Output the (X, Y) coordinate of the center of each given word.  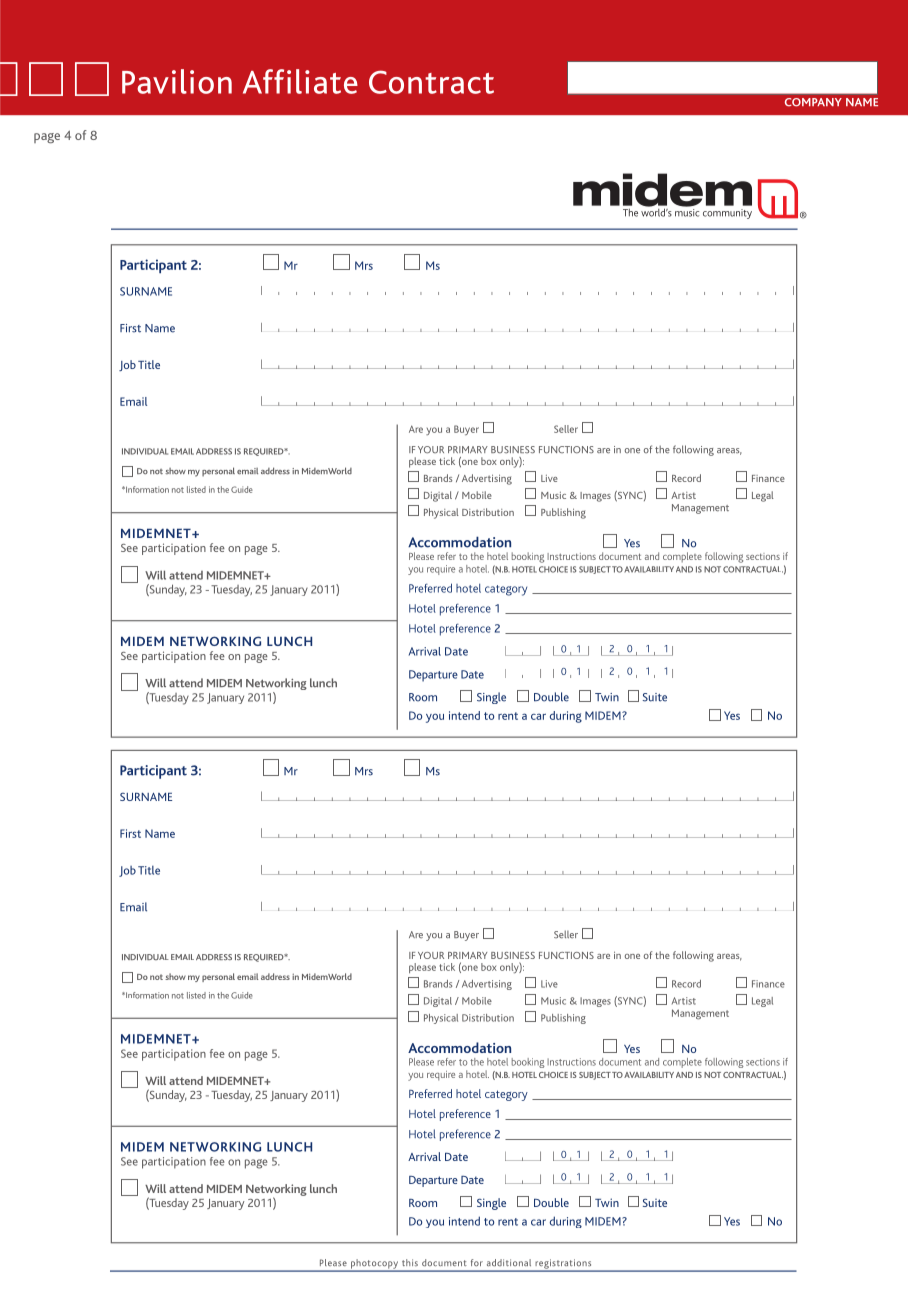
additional (509, 1263)
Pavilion (177, 81)
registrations (563, 1265)
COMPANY (813, 102)
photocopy (375, 1265)
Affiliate (300, 81)
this (410, 1262)
